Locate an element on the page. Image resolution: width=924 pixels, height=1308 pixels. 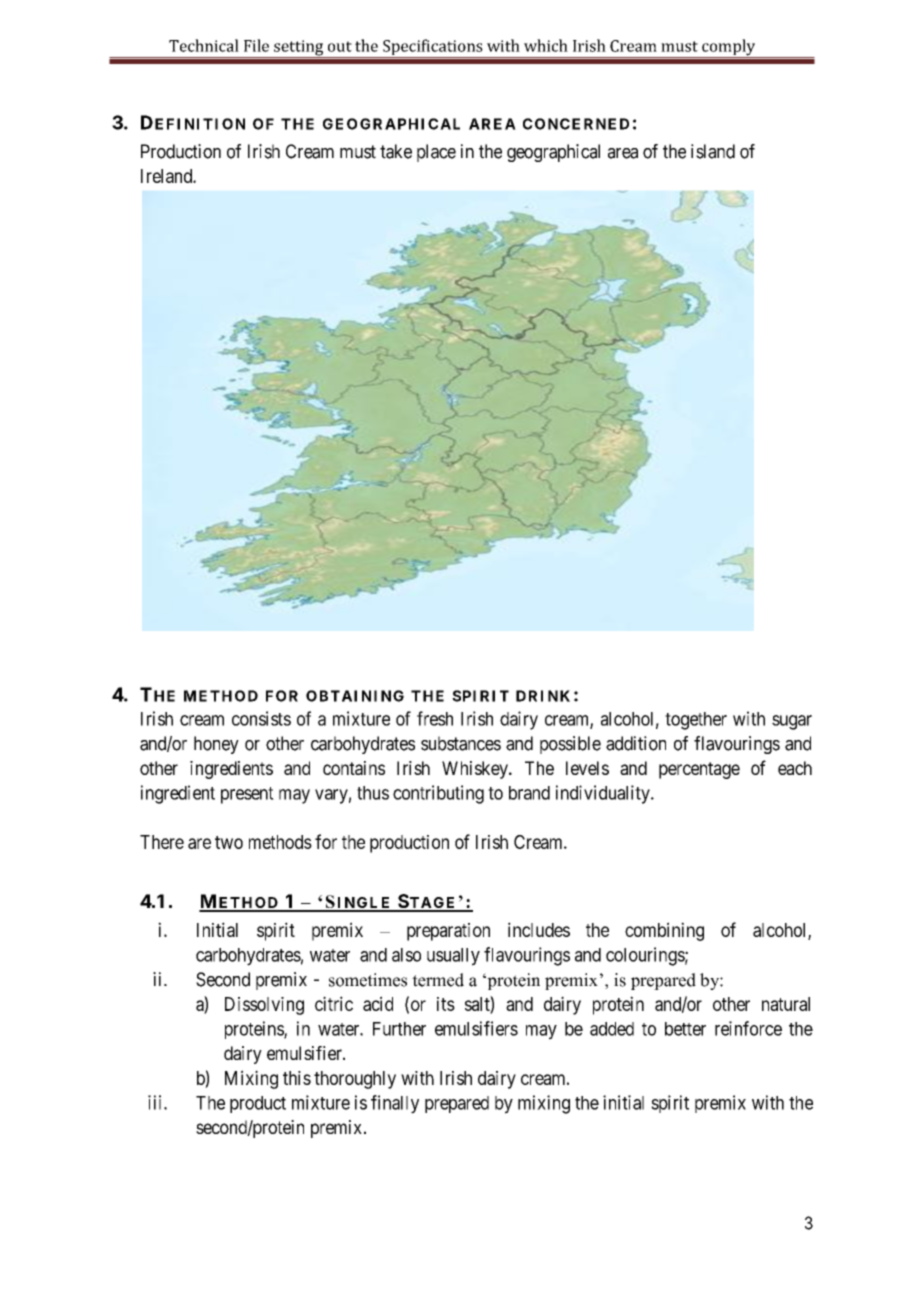
File is located at coordinates (256, 45).
